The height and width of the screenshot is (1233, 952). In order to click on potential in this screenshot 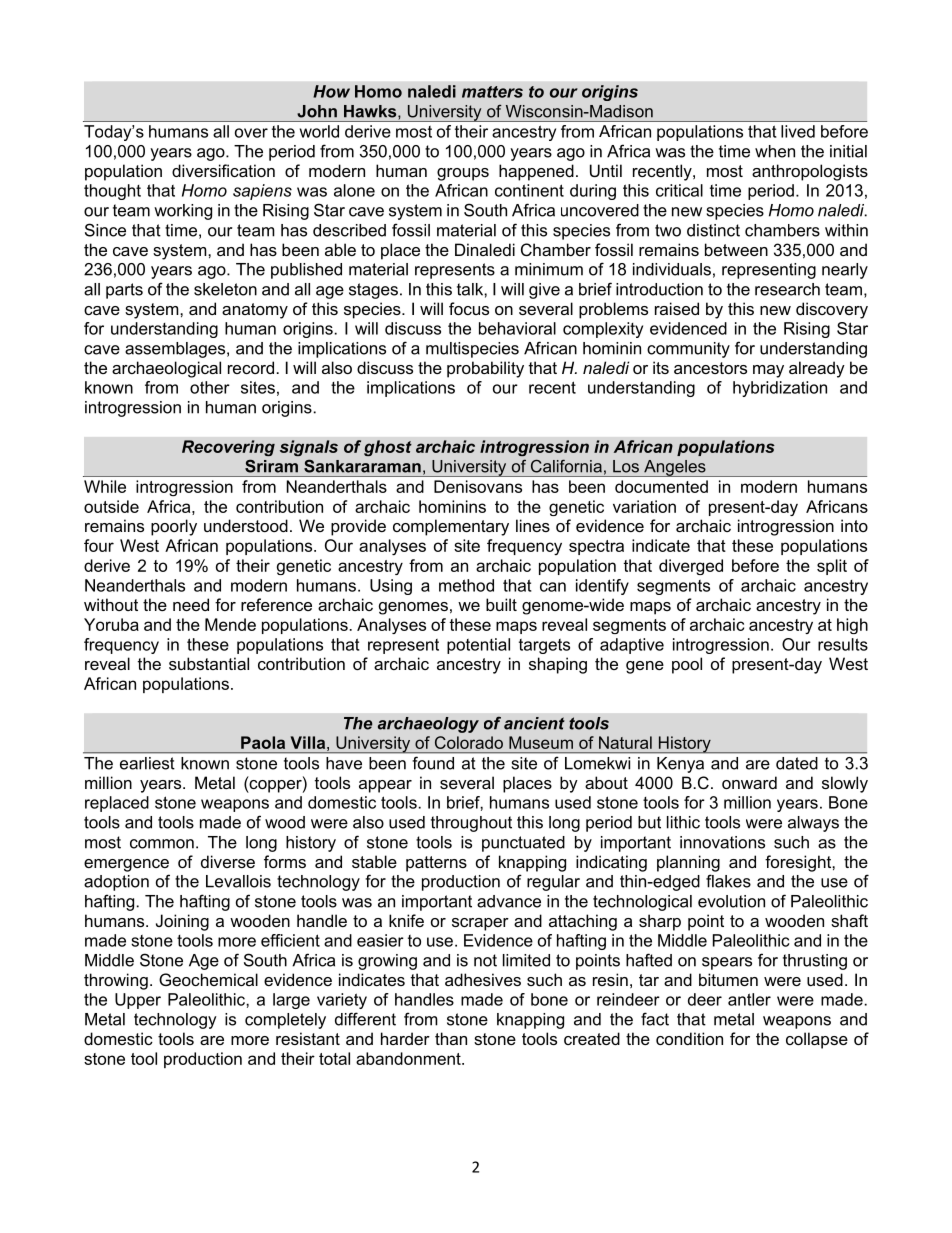, I will do `click(478, 646)`.
